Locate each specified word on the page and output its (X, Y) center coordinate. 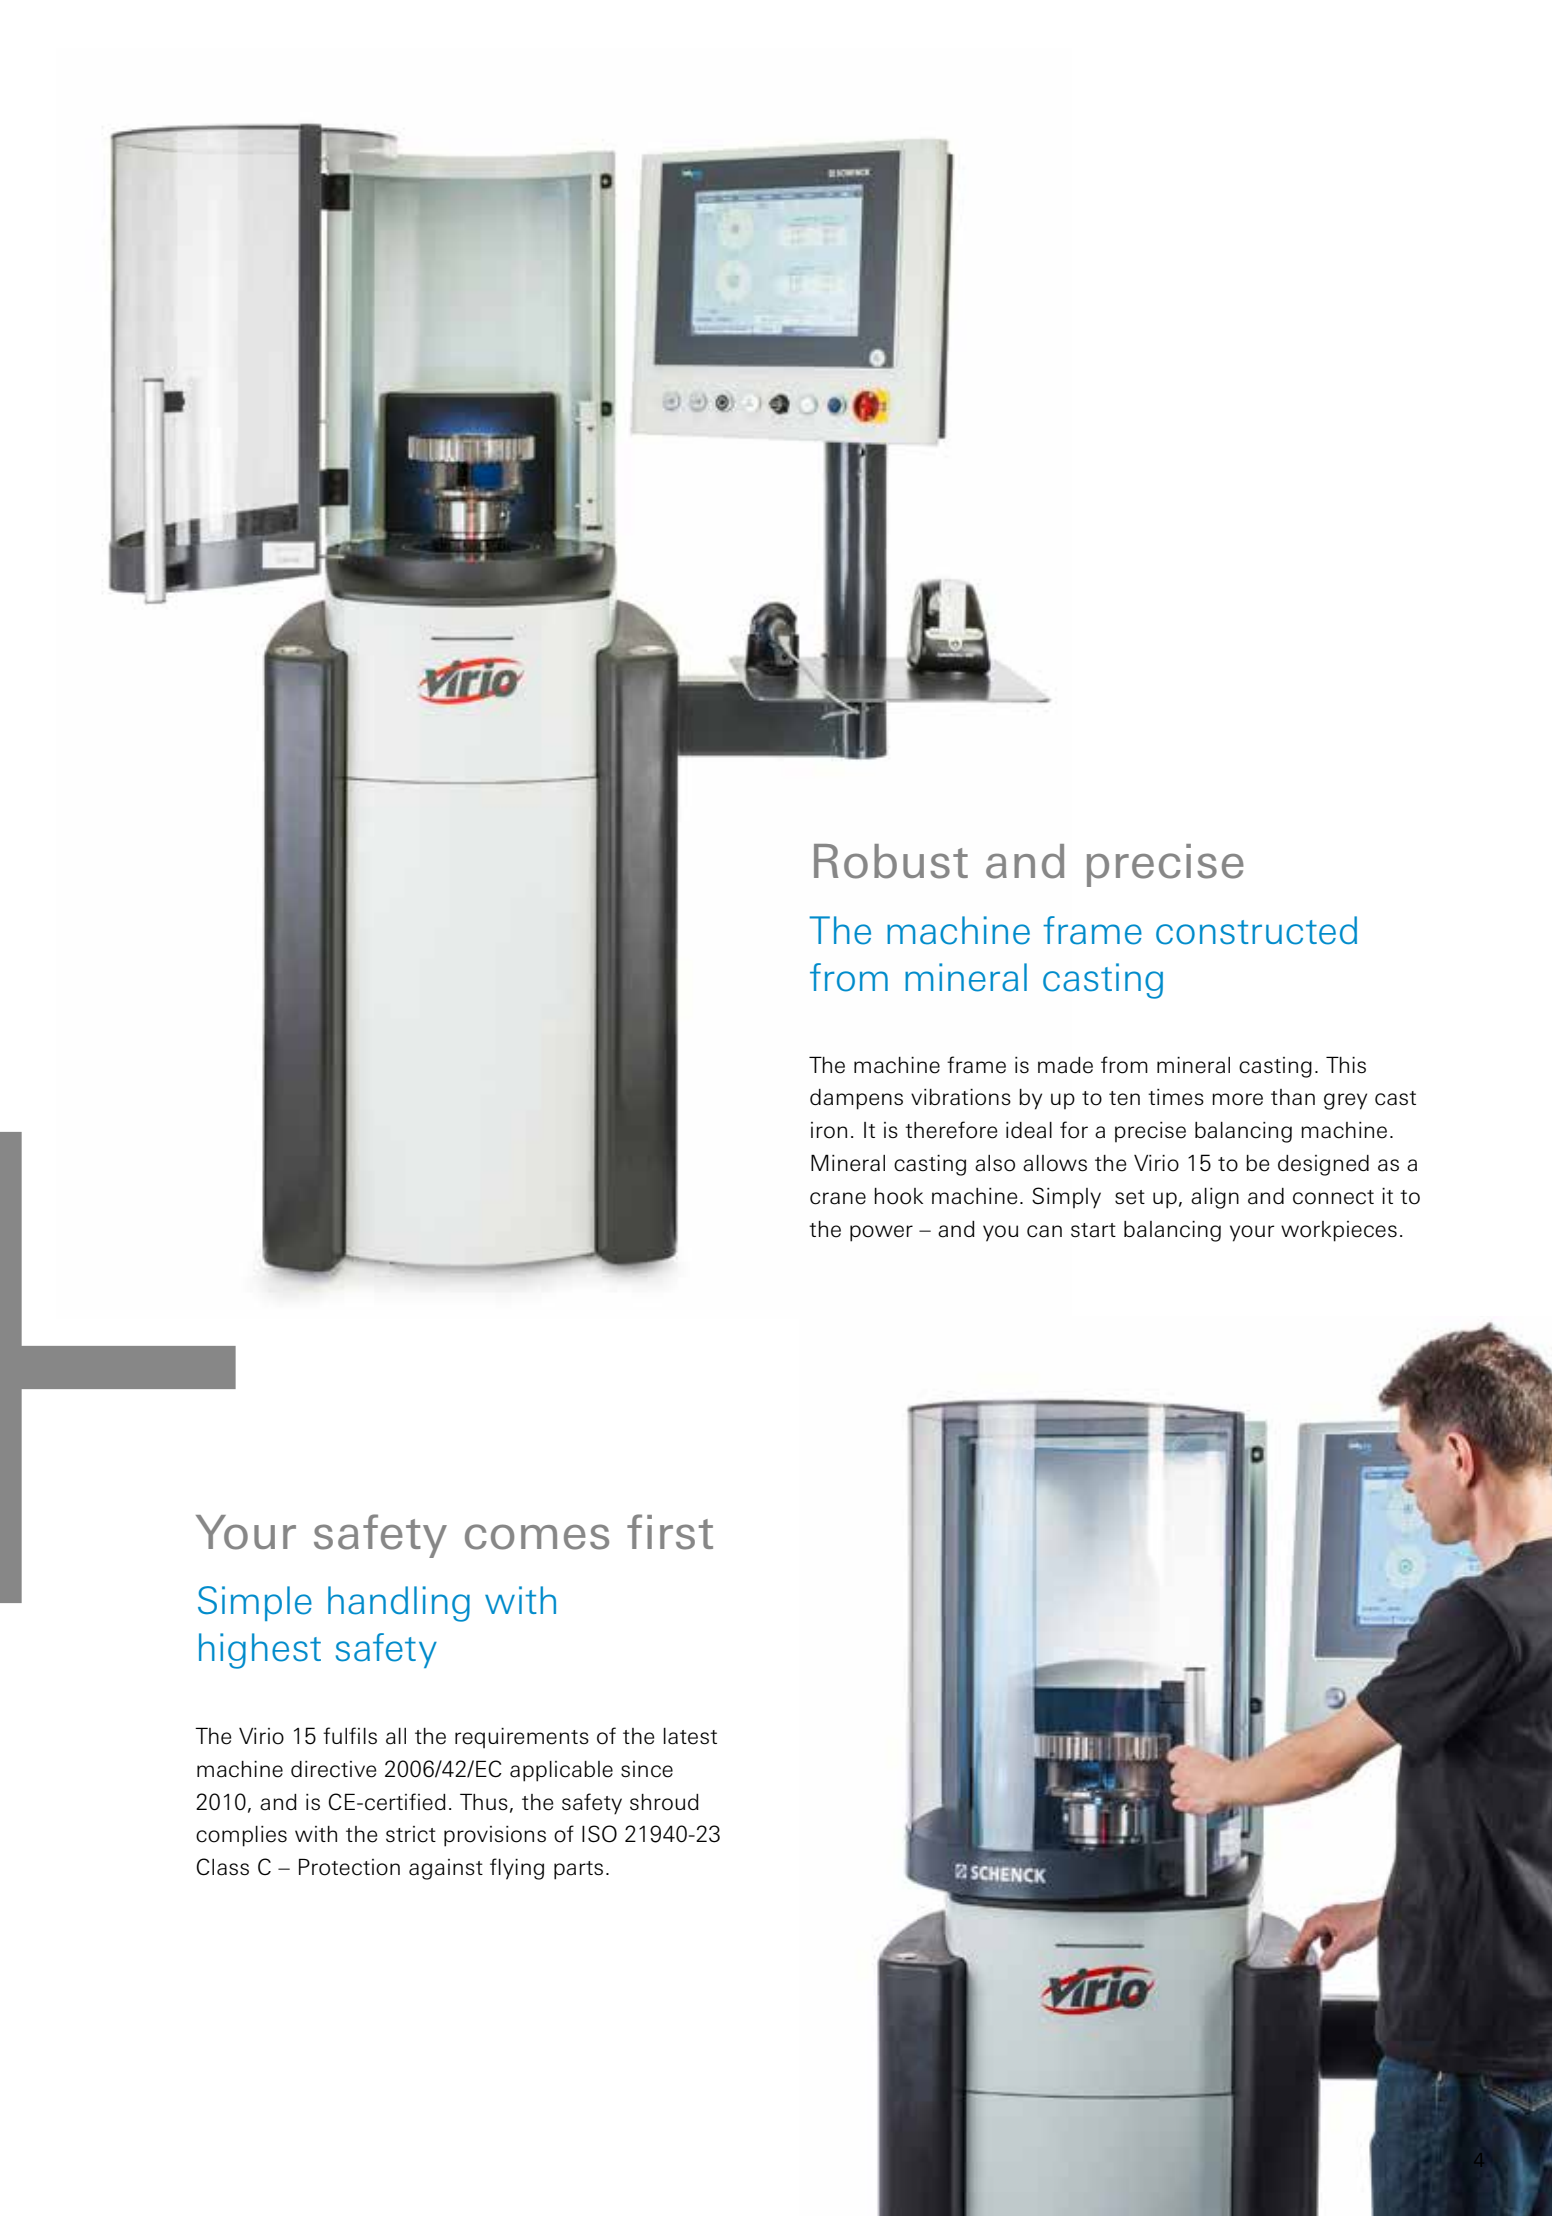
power (881, 1233)
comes (537, 1537)
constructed (1256, 930)
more (1237, 1099)
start (1093, 1230)
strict (411, 1834)
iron (829, 1130)
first (670, 1532)
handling (399, 1604)
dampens (856, 1099)
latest (690, 1736)
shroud (664, 1802)
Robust (891, 861)
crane (838, 1198)
